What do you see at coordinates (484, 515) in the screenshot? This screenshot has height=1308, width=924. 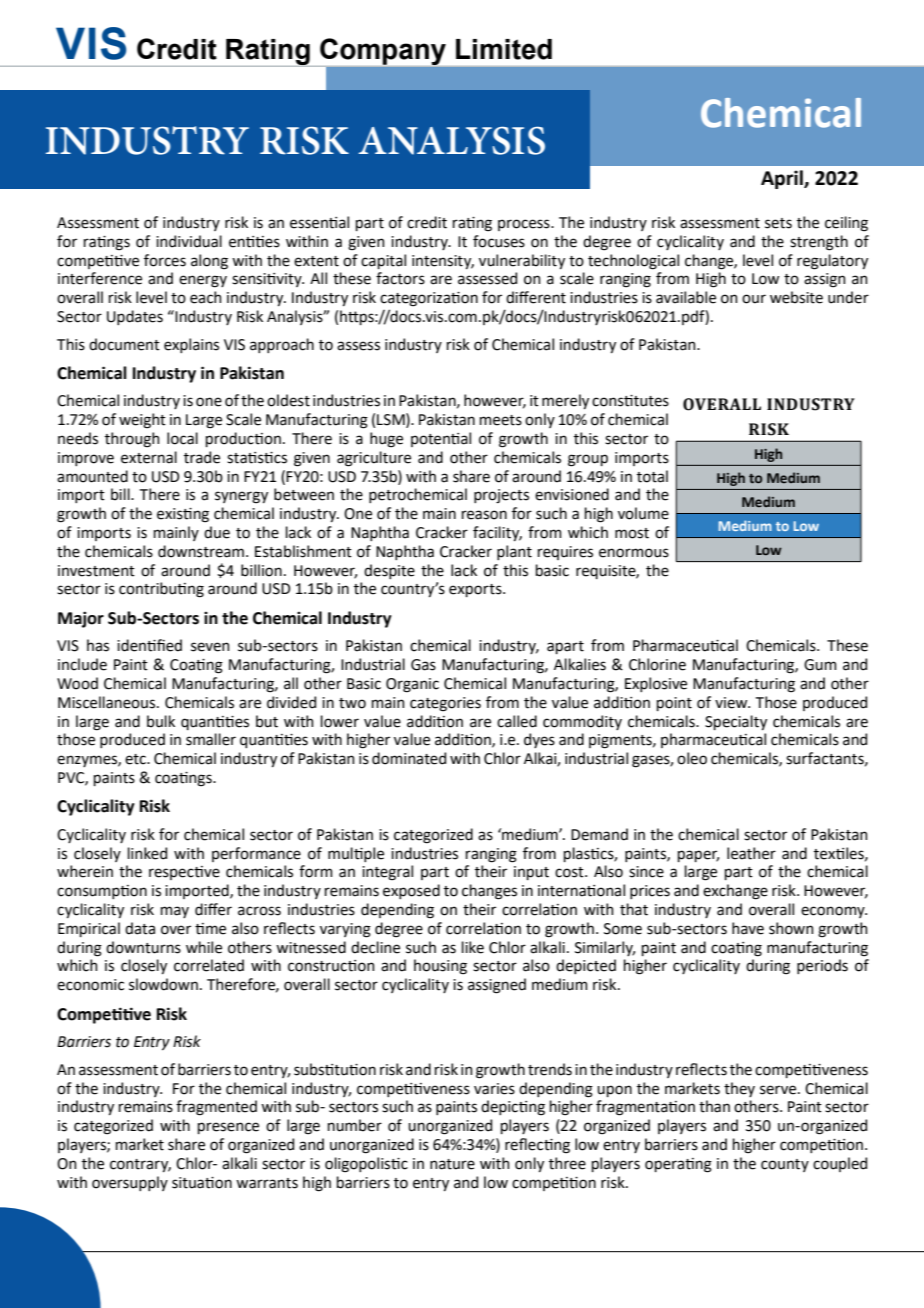 I see `reason` at bounding box center [484, 515].
